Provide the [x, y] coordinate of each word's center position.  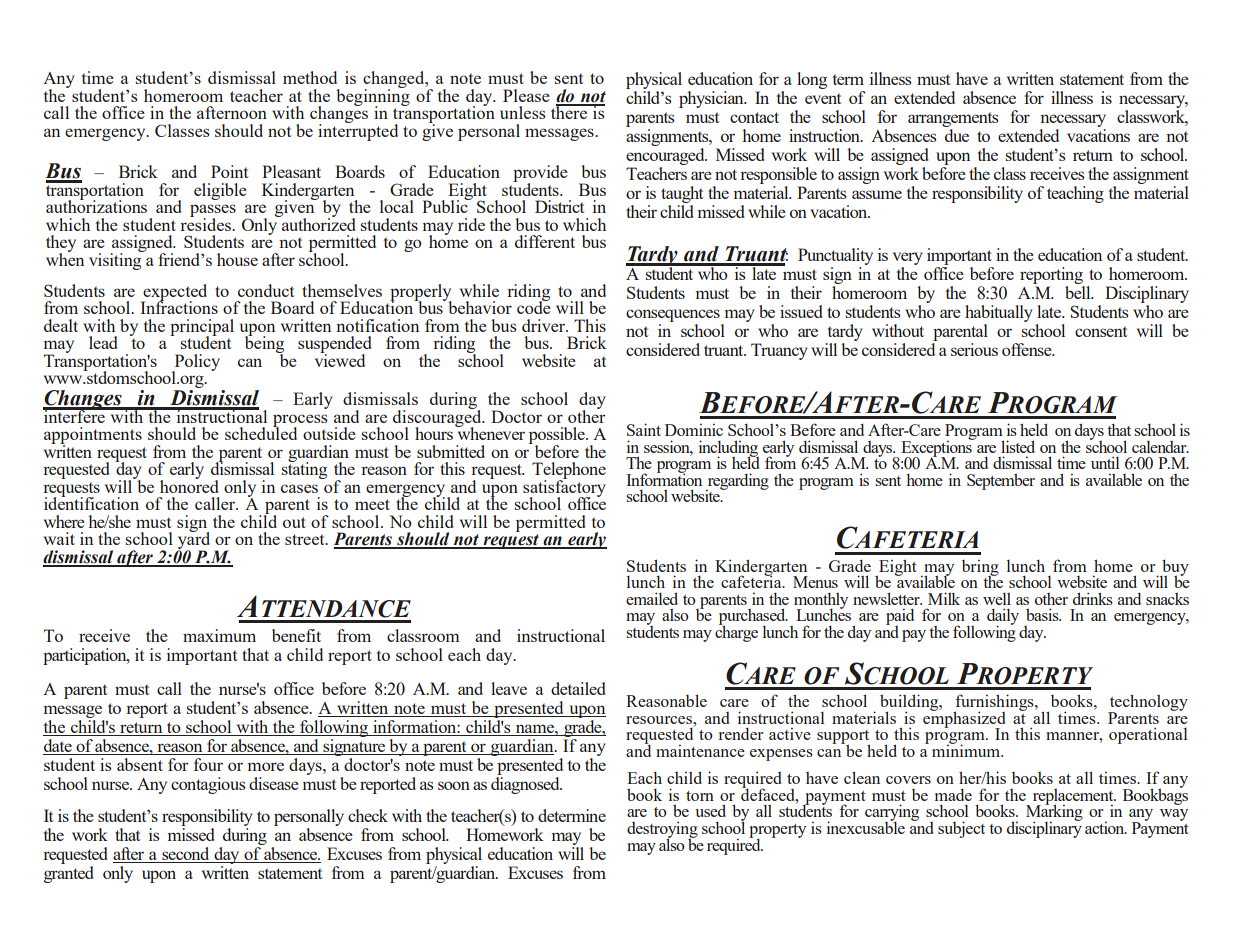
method [310, 77]
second [185, 853]
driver [544, 325]
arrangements [953, 121]
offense [1028, 349]
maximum [219, 635]
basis [1043, 614]
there [570, 111]
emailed [652, 598]
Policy [196, 363]
